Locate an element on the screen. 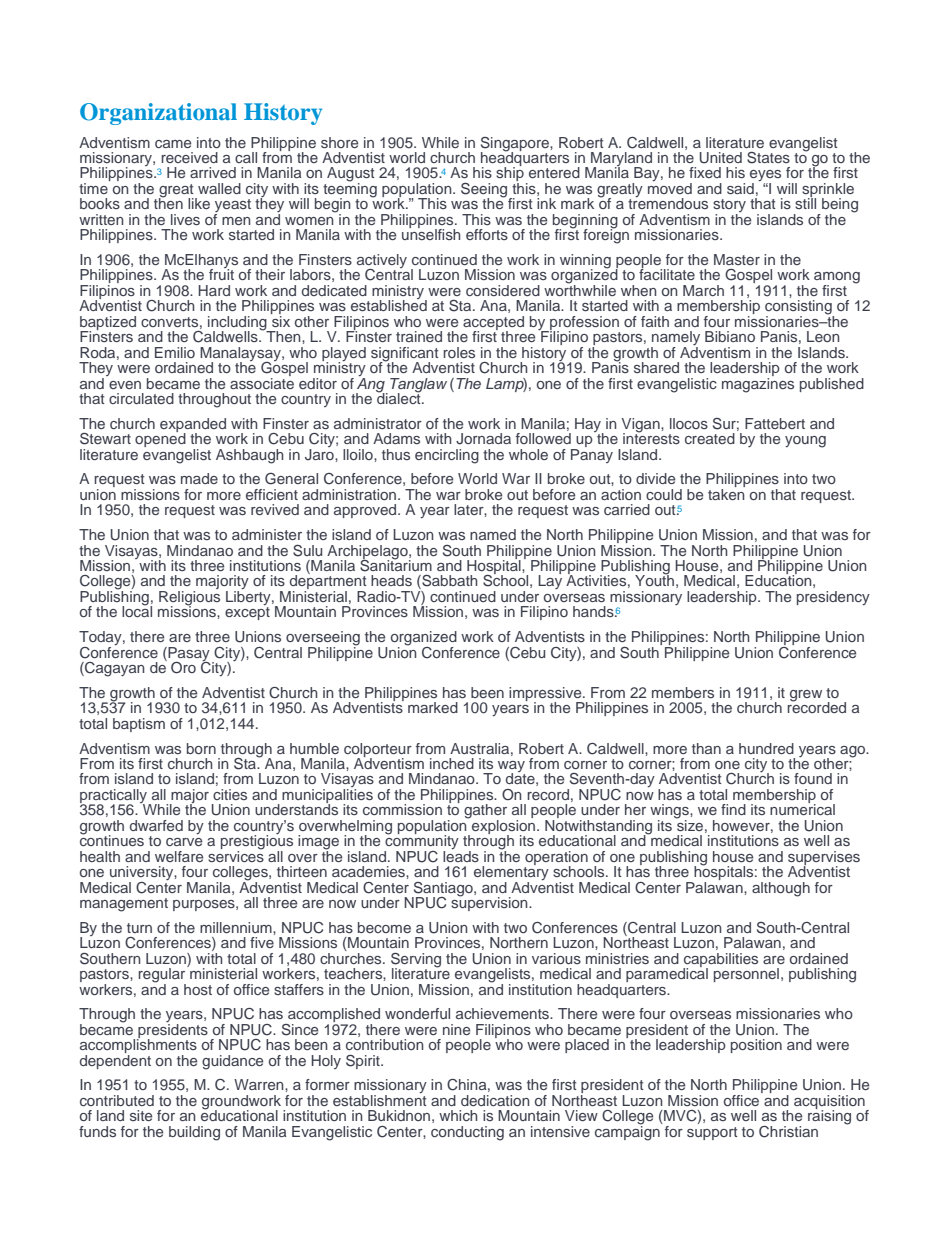  presidency is located at coordinates (833, 598).
